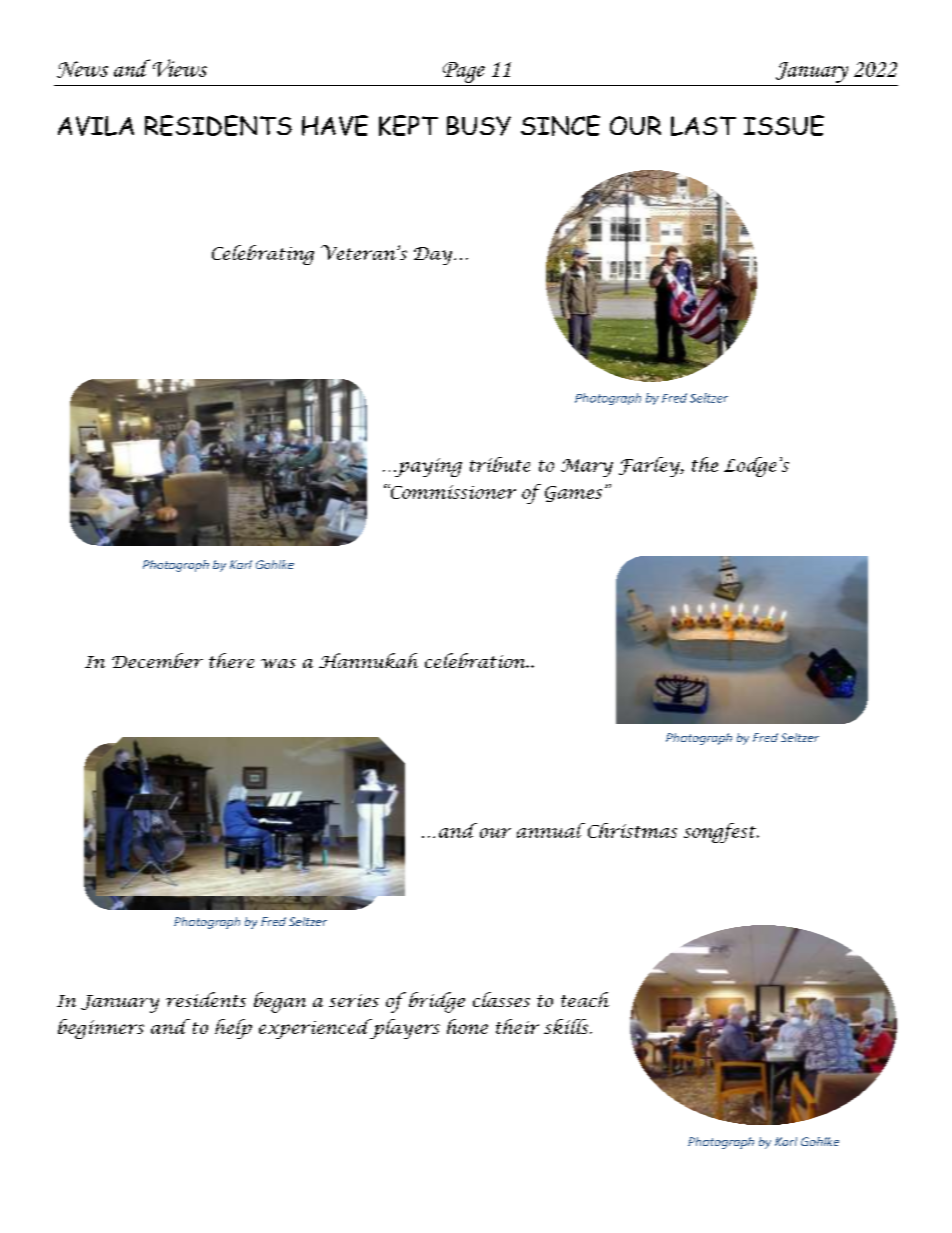 Image resolution: width=952 pixels, height=1233 pixels. I want to click on Page, so click(464, 72).
